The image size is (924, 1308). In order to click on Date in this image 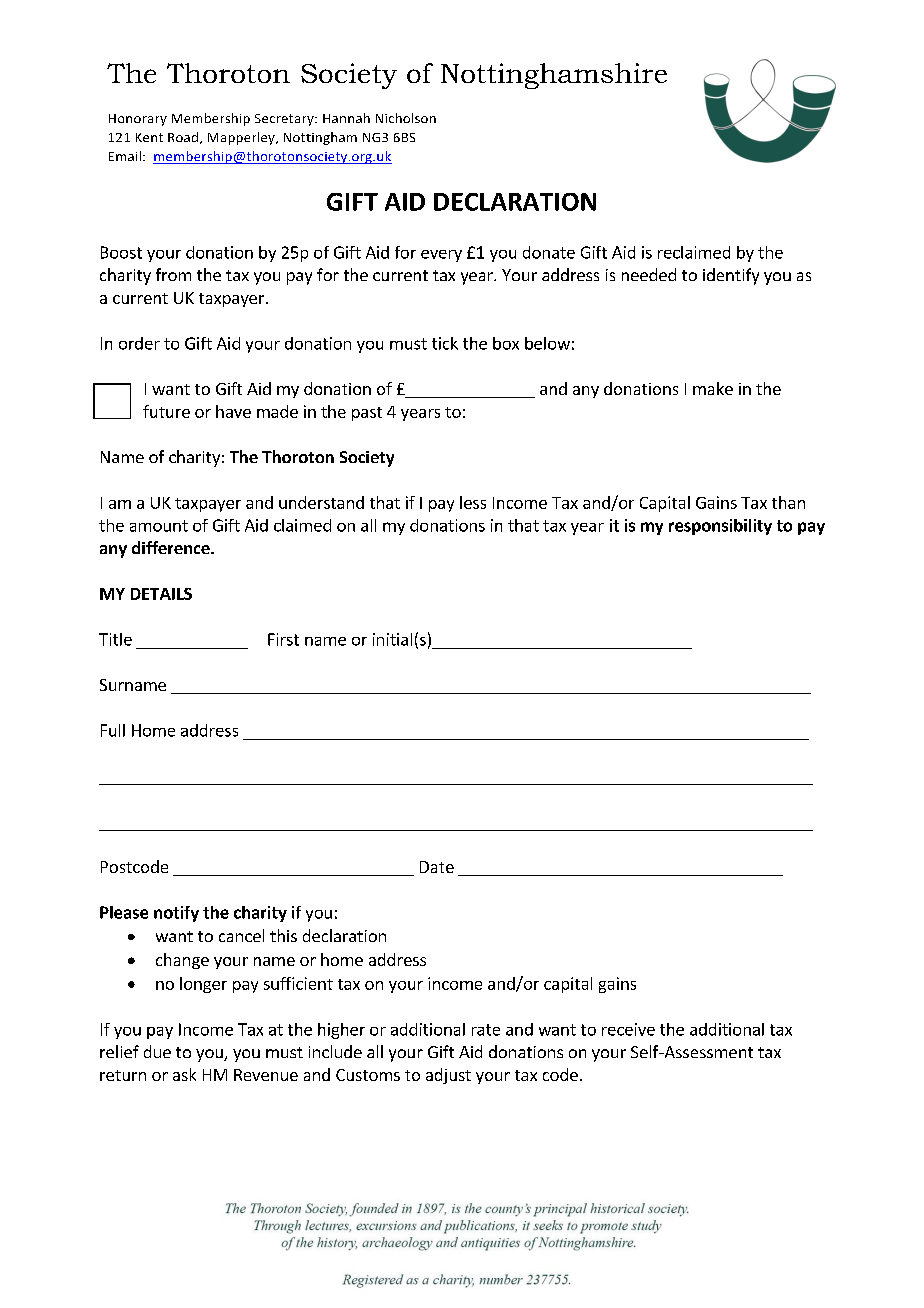, I will do `click(437, 867)`.
